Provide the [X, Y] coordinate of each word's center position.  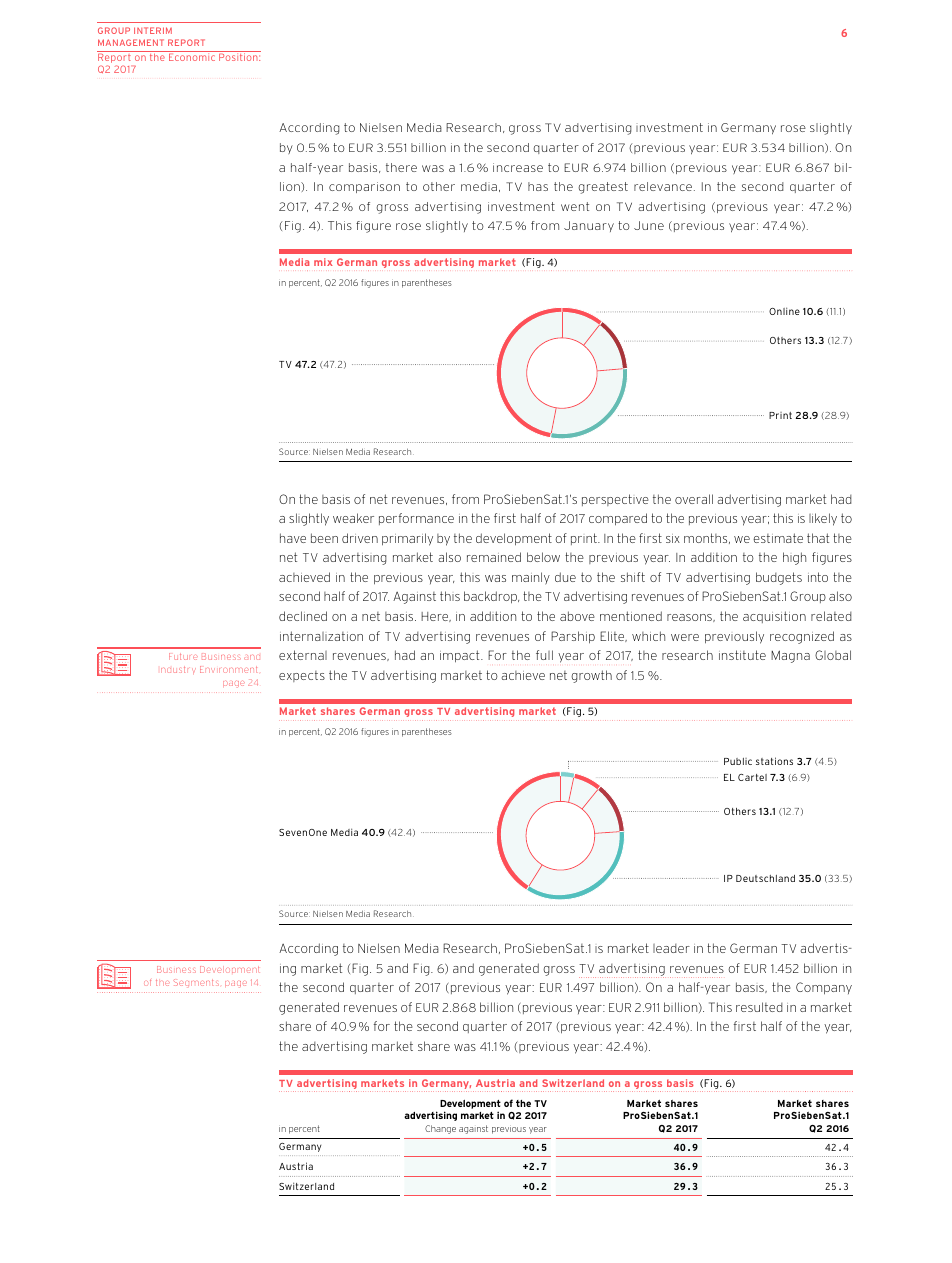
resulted [759, 1007]
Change [440, 1129]
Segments [196, 982]
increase [518, 167]
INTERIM [153, 30]
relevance [663, 186]
